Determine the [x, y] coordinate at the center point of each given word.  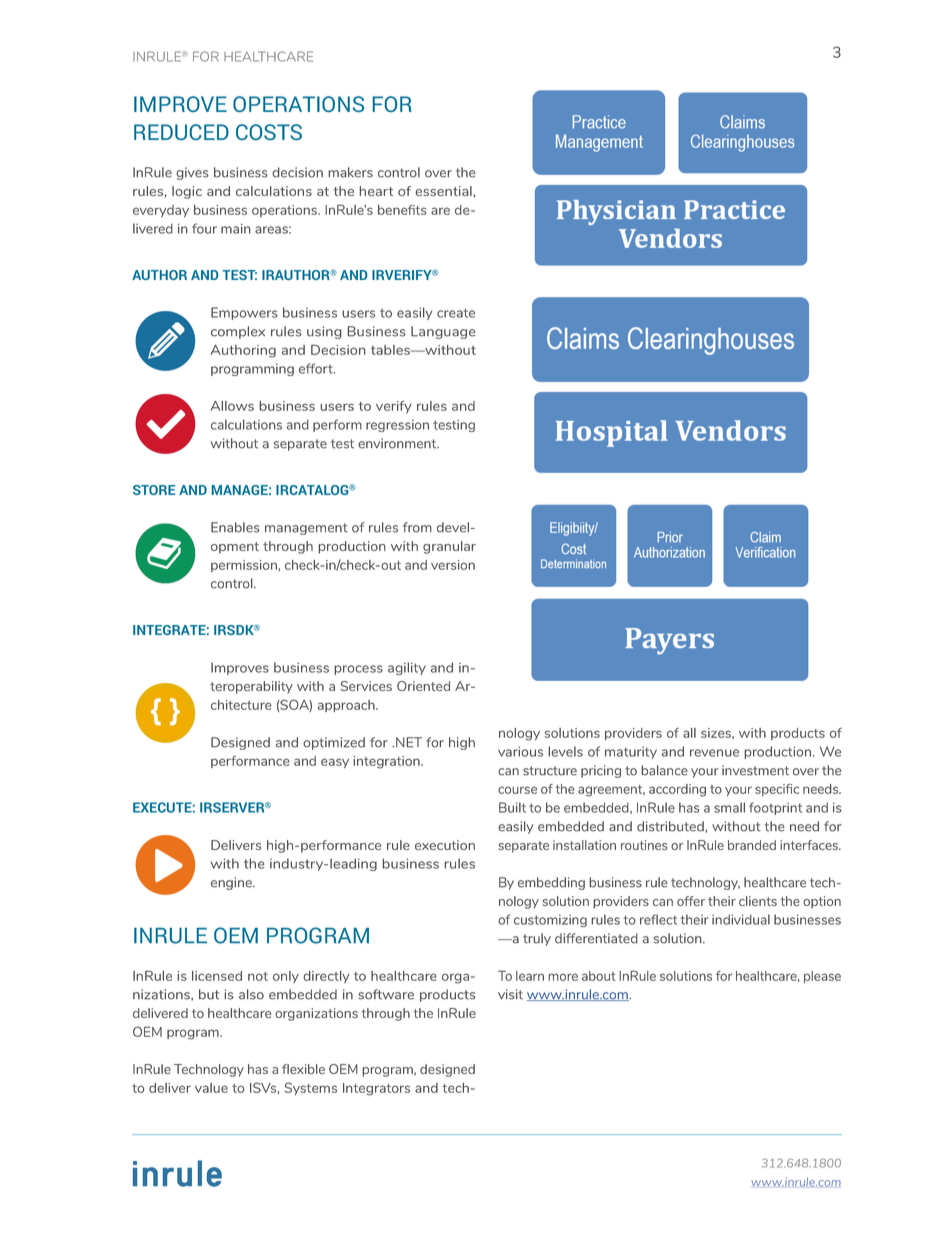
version [453, 565]
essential [444, 191]
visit [510, 994]
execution [445, 845]
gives [192, 173]
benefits [402, 210]
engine [232, 883]
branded [752, 845]
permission [244, 566]
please [822, 977]
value [211, 1088]
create [456, 313]
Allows [232, 406]
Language [443, 332]
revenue [714, 753]
